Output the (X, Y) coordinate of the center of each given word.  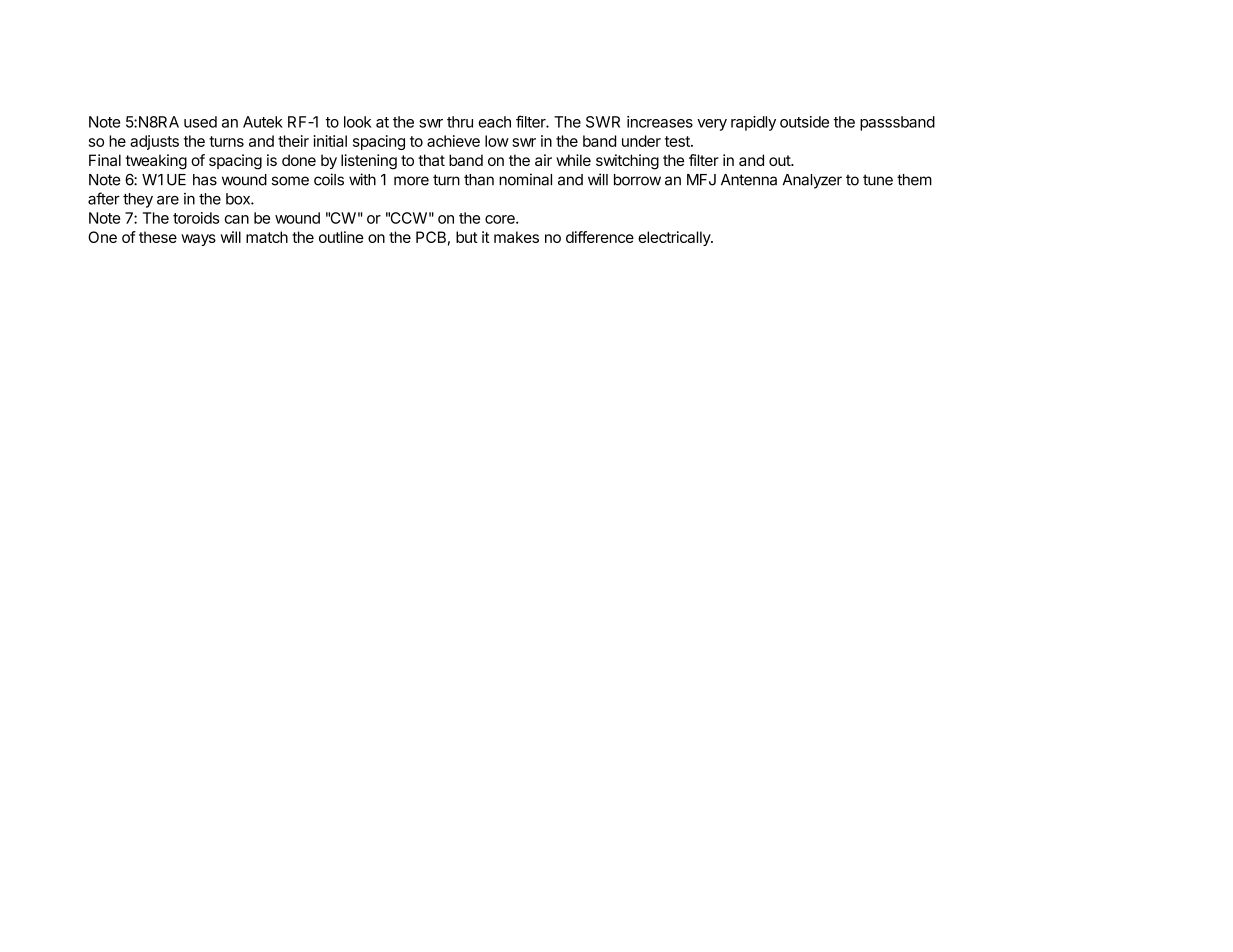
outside (804, 122)
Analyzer (812, 181)
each (494, 122)
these (158, 237)
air (543, 160)
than (479, 180)
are (168, 200)
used (200, 122)
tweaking (156, 162)
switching (627, 162)
